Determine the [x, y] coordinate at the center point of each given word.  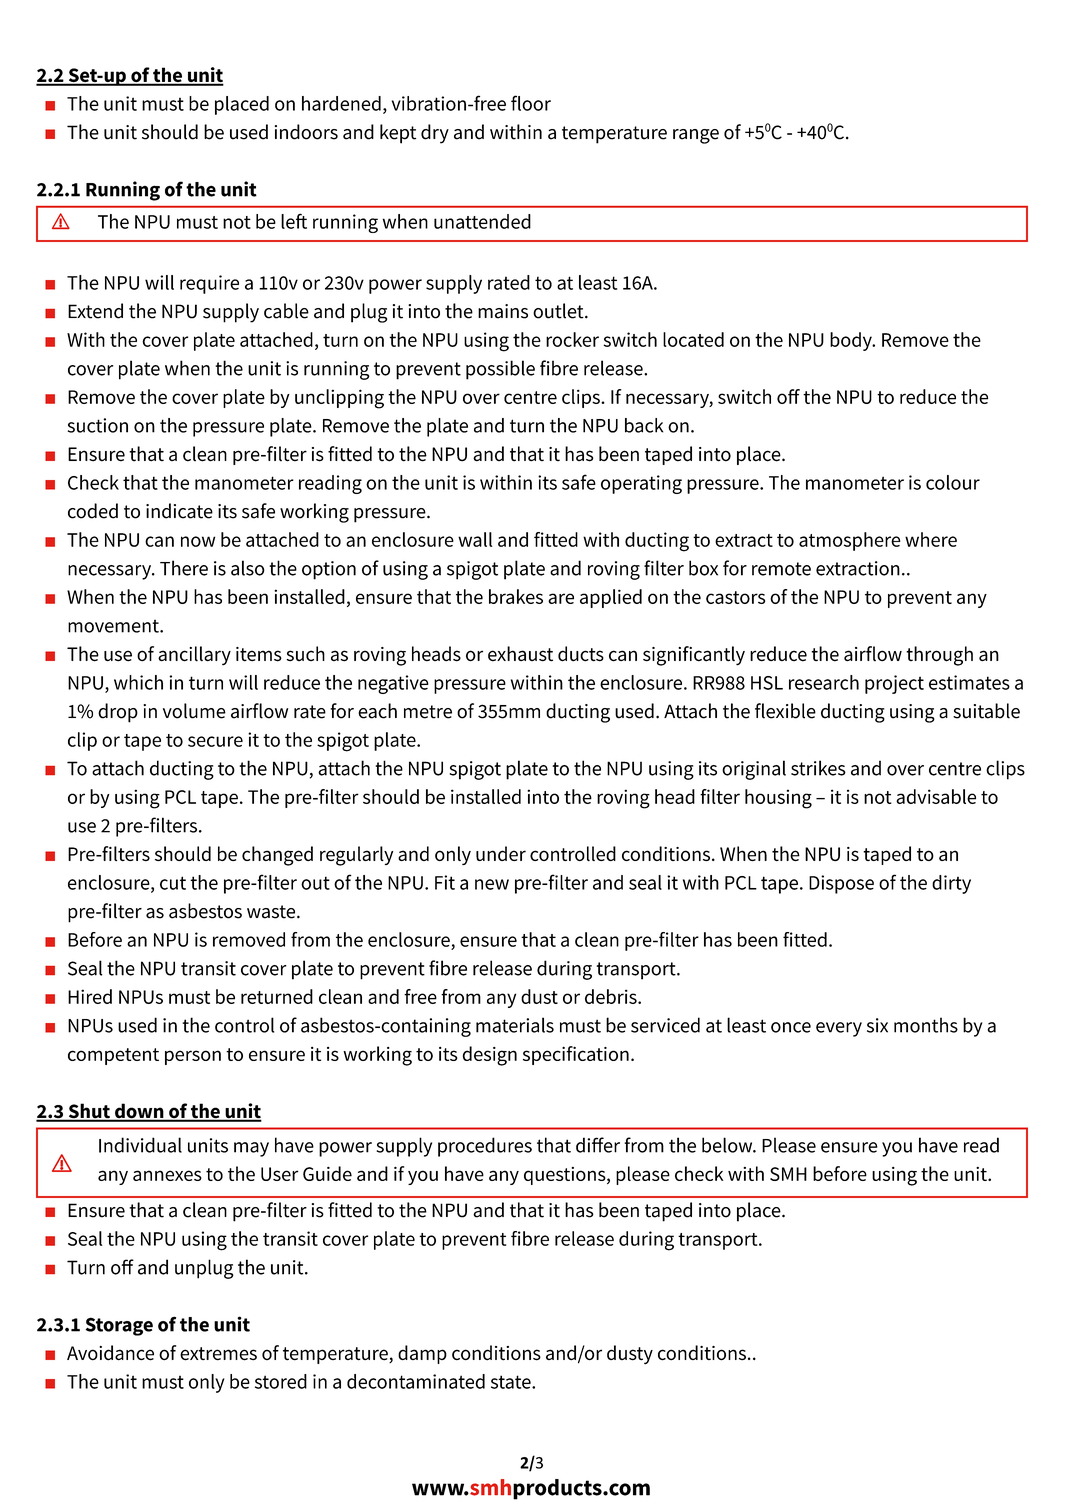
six [877, 1025]
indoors [306, 132]
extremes [218, 1354]
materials [515, 1025]
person [193, 1057]
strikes [818, 768]
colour [953, 482]
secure [215, 741]
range [696, 136]
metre [428, 712]
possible [500, 370]
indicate [179, 511]
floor [531, 103]
